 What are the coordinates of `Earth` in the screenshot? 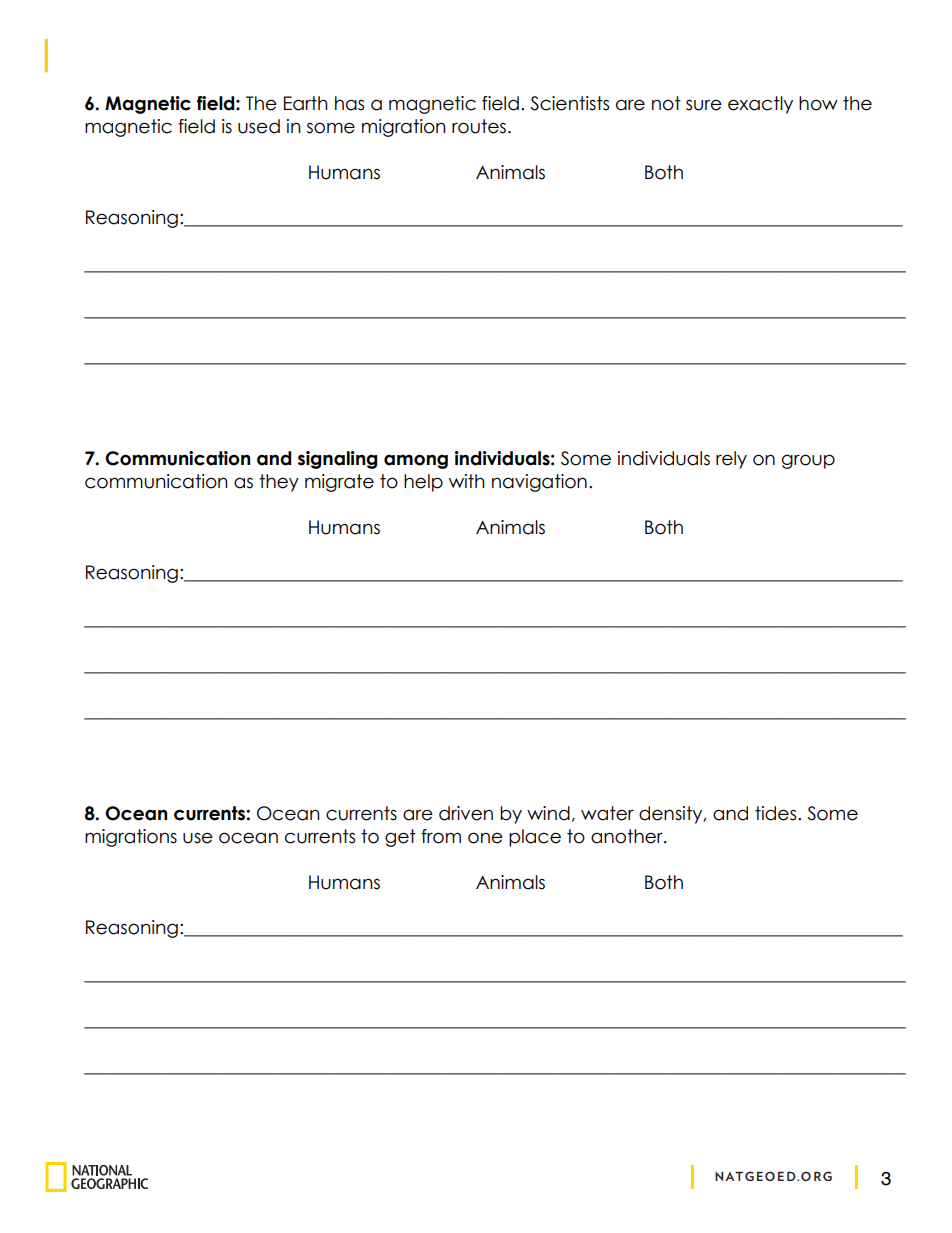 It's located at (306, 103).
